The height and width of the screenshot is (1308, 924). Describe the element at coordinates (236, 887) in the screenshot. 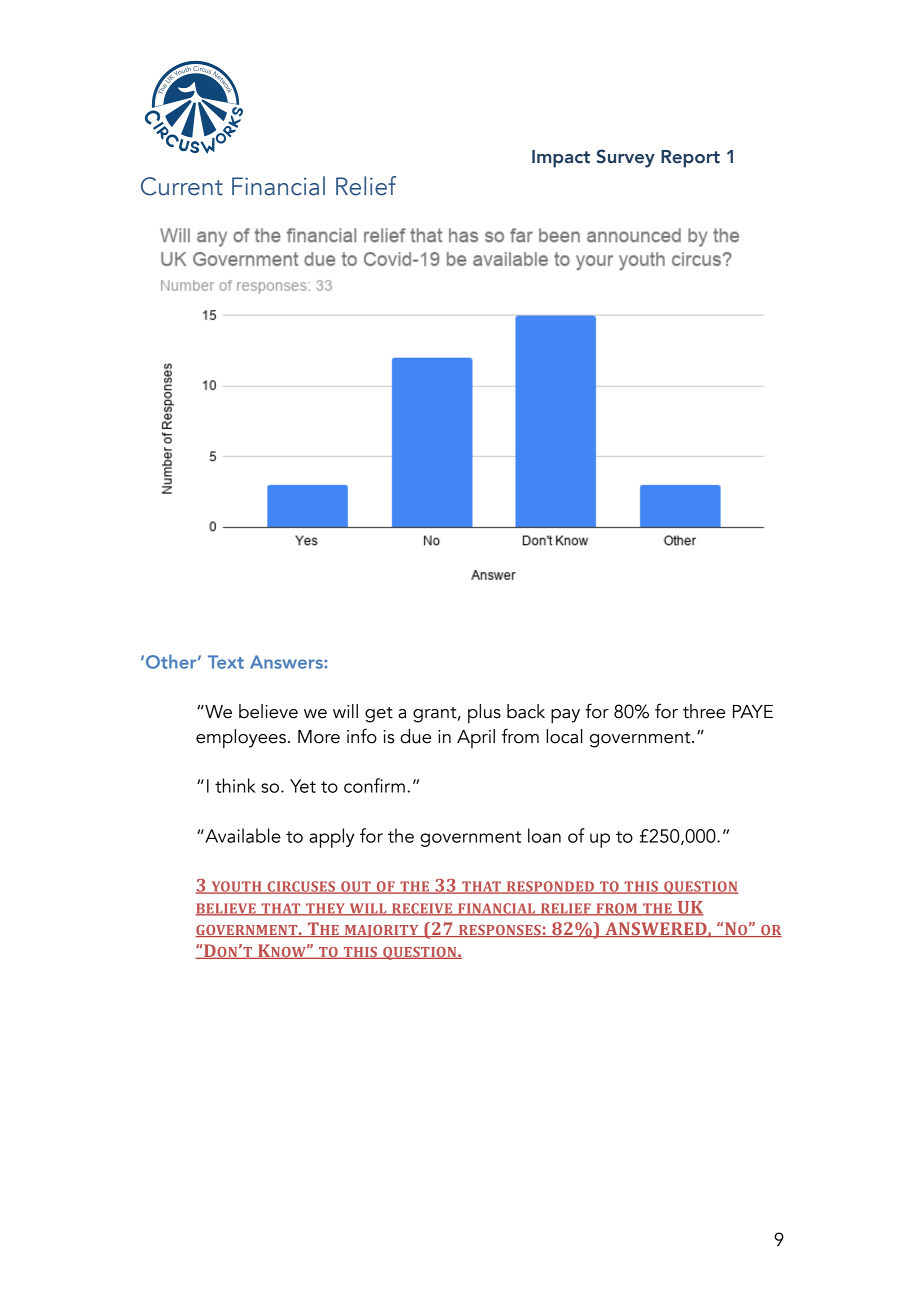

I see `YOUTH` at that location.
